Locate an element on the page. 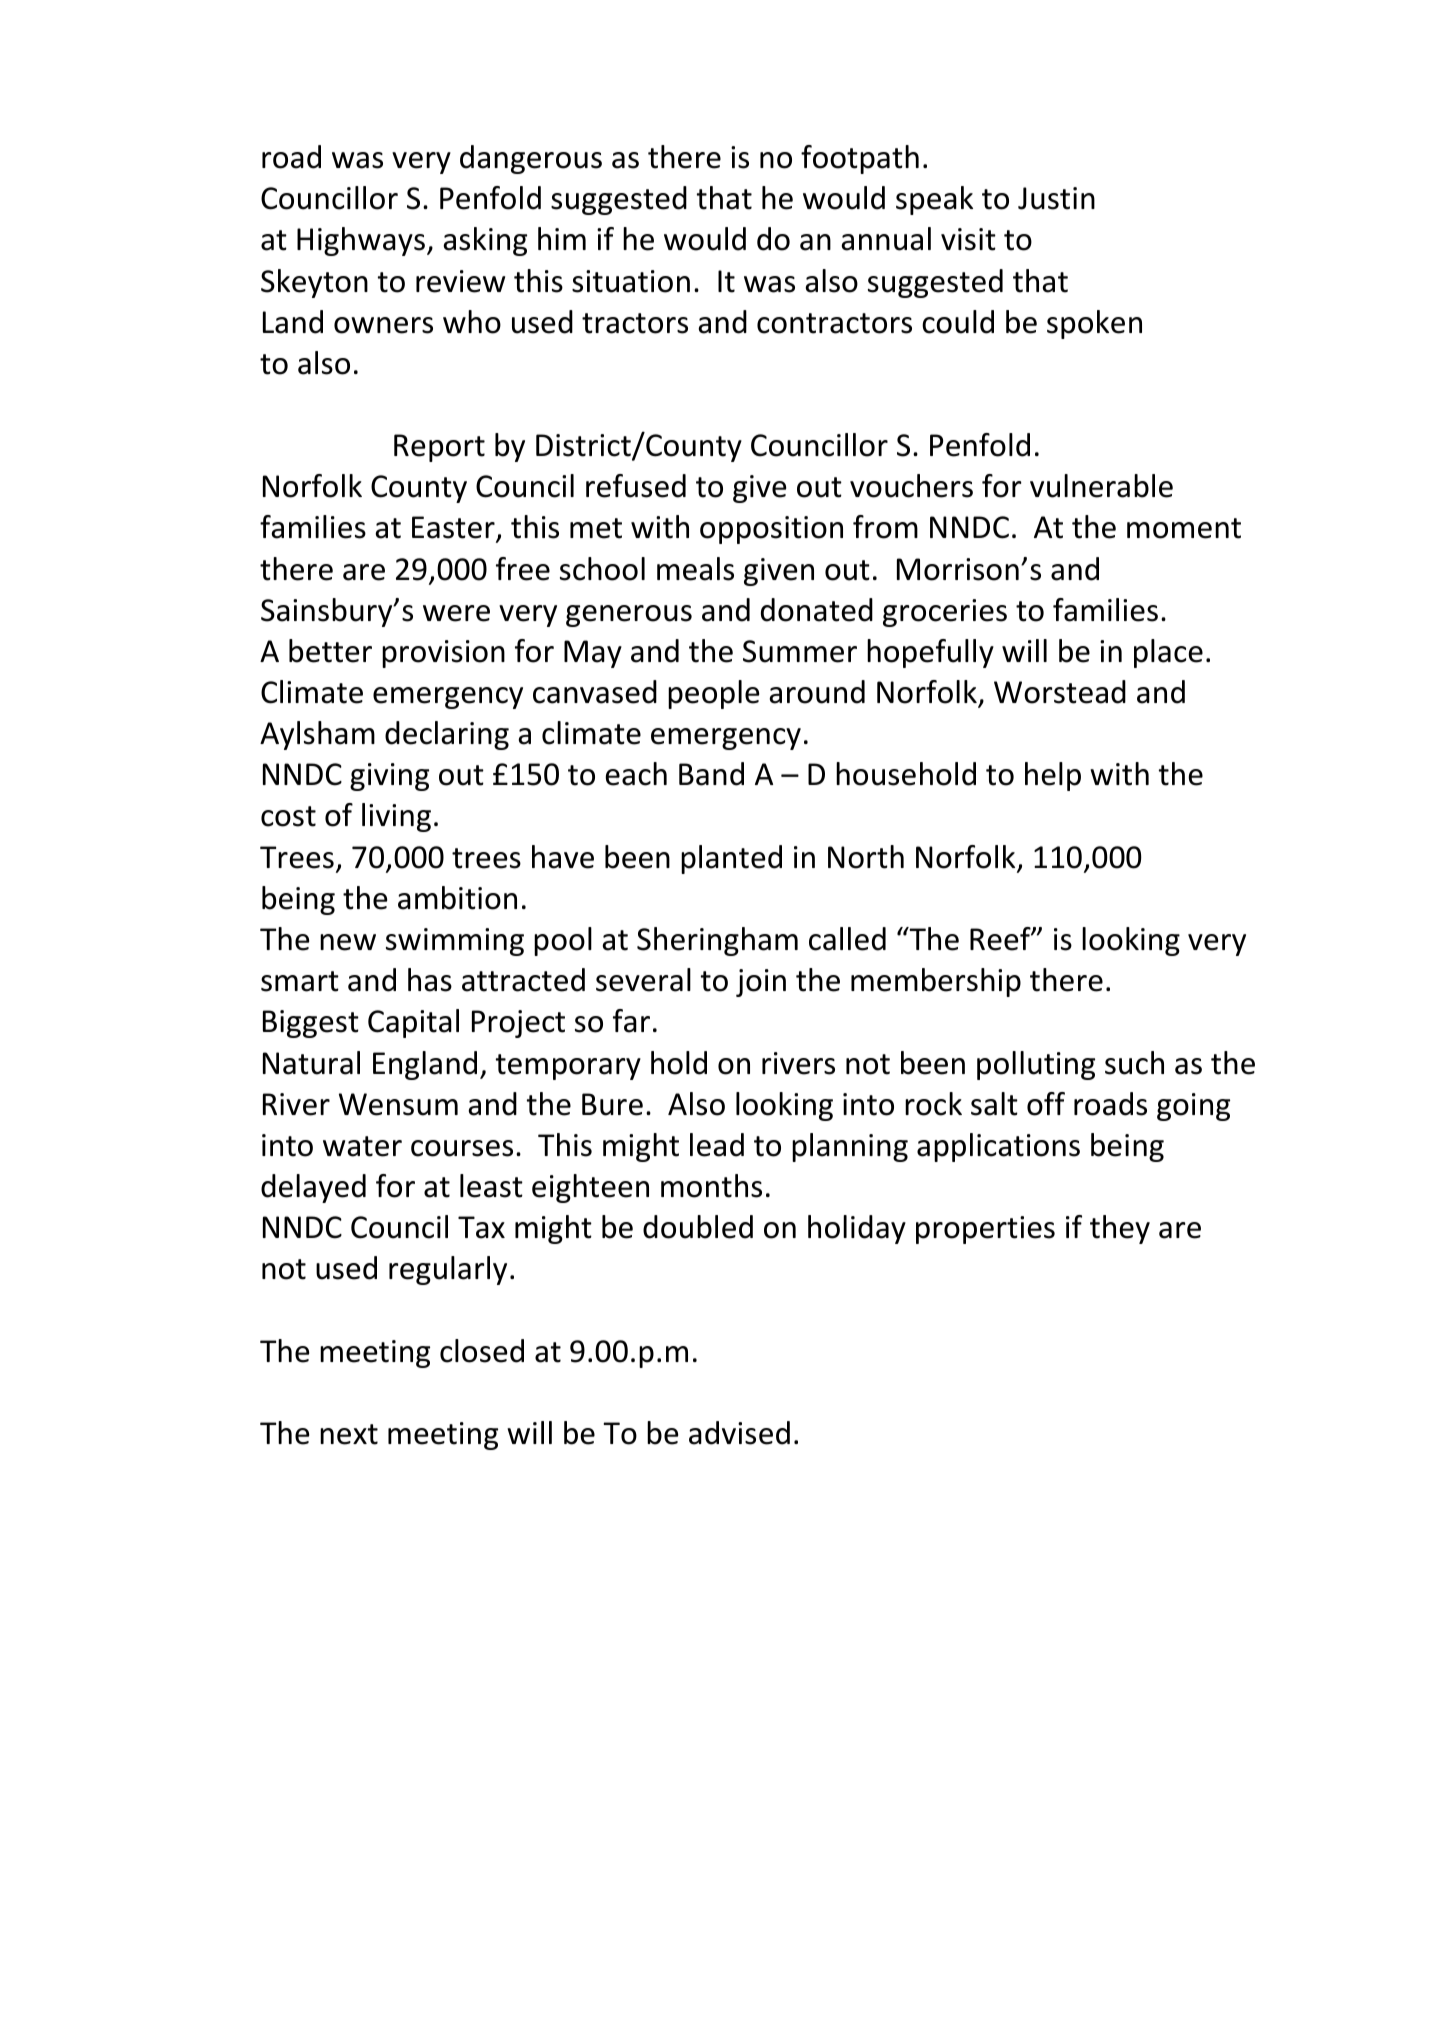  vulnerable is located at coordinates (1101, 486).
